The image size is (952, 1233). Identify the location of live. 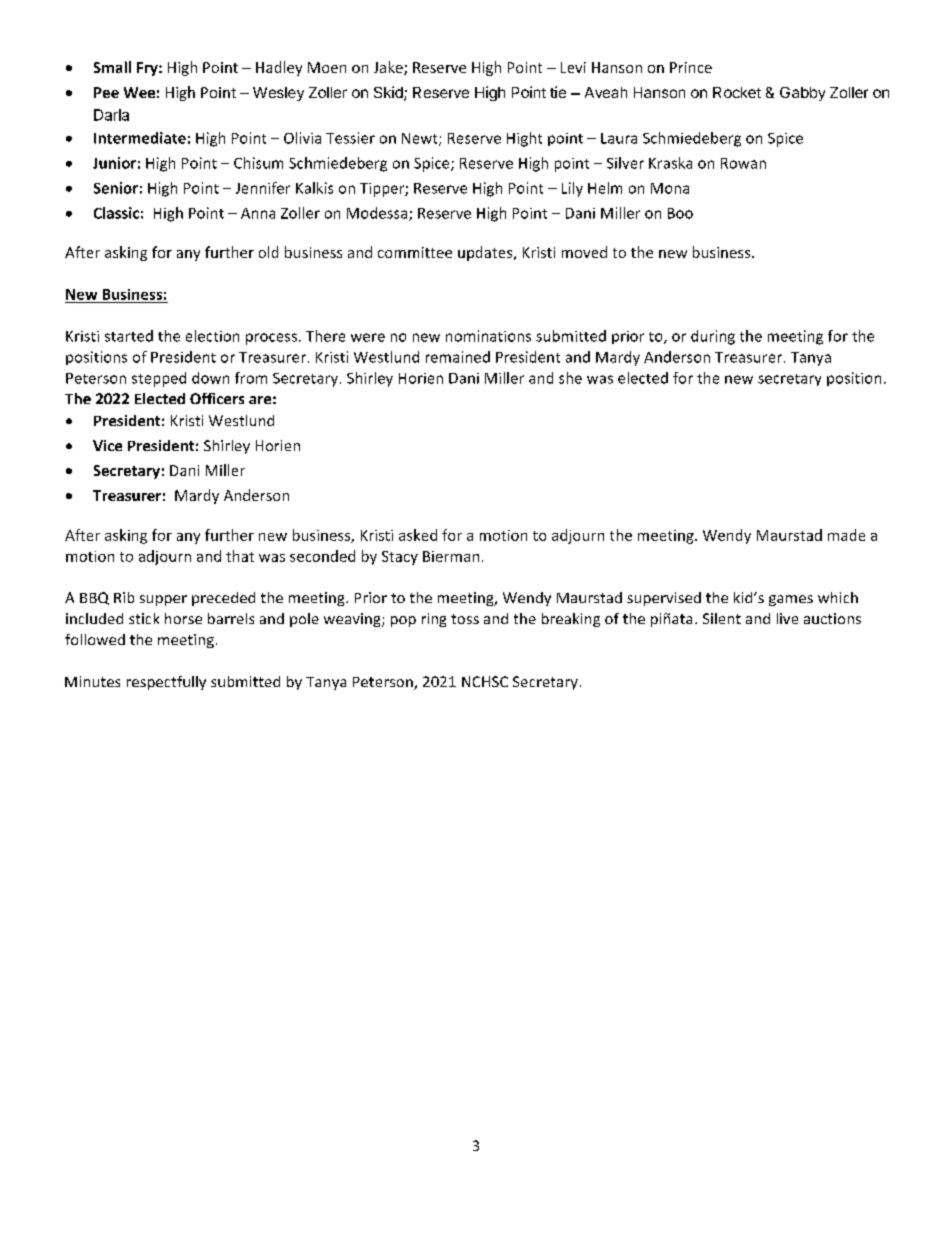
(787, 618).
